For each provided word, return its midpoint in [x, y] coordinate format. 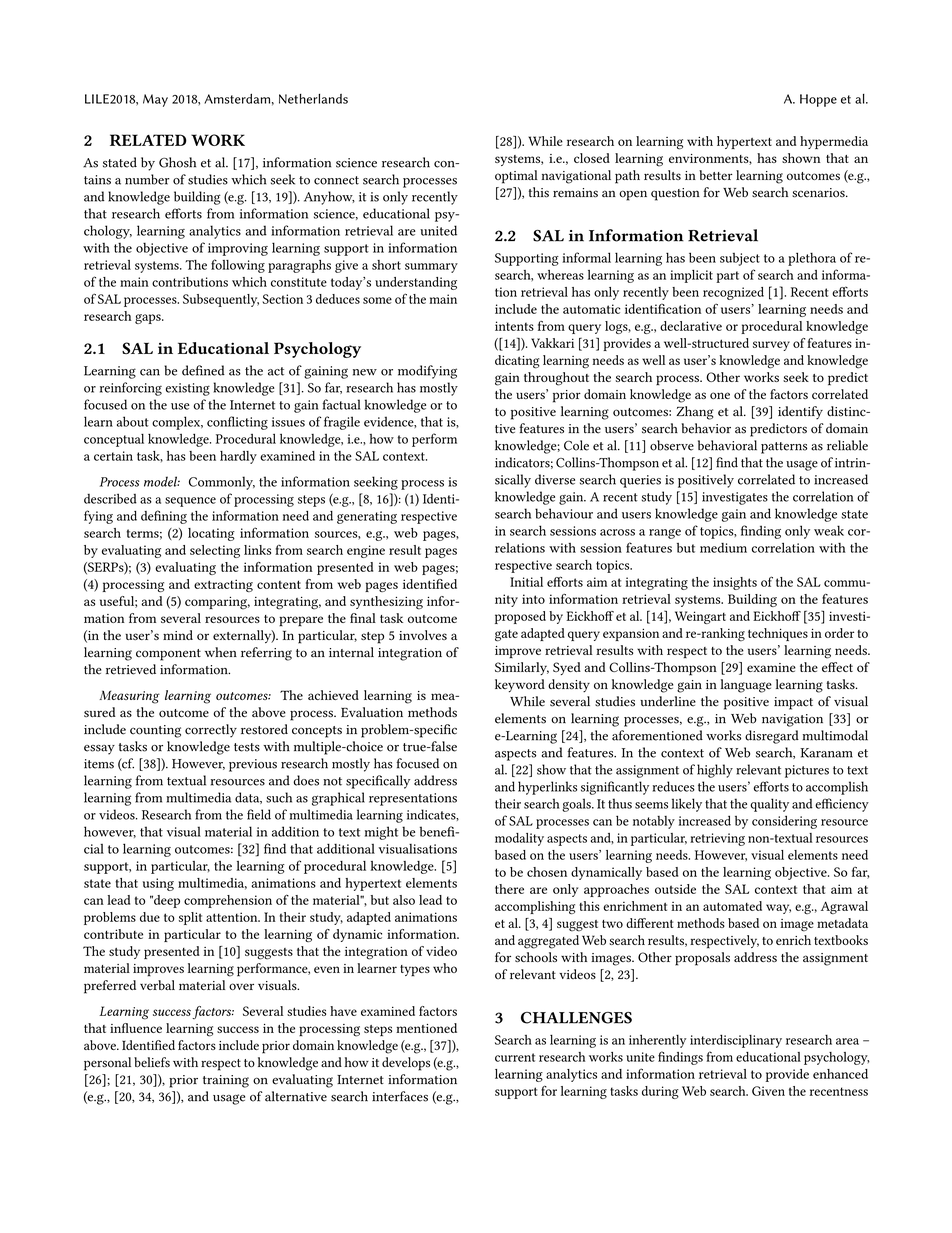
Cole [576, 445]
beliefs [152, 1062]
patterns [784, 448]
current [515, 1057]
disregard [772, 737]
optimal [516, 177]
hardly [238, 457]
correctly [211, 731]
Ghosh [177, 162]
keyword [520, 686]
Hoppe [818, 100]
